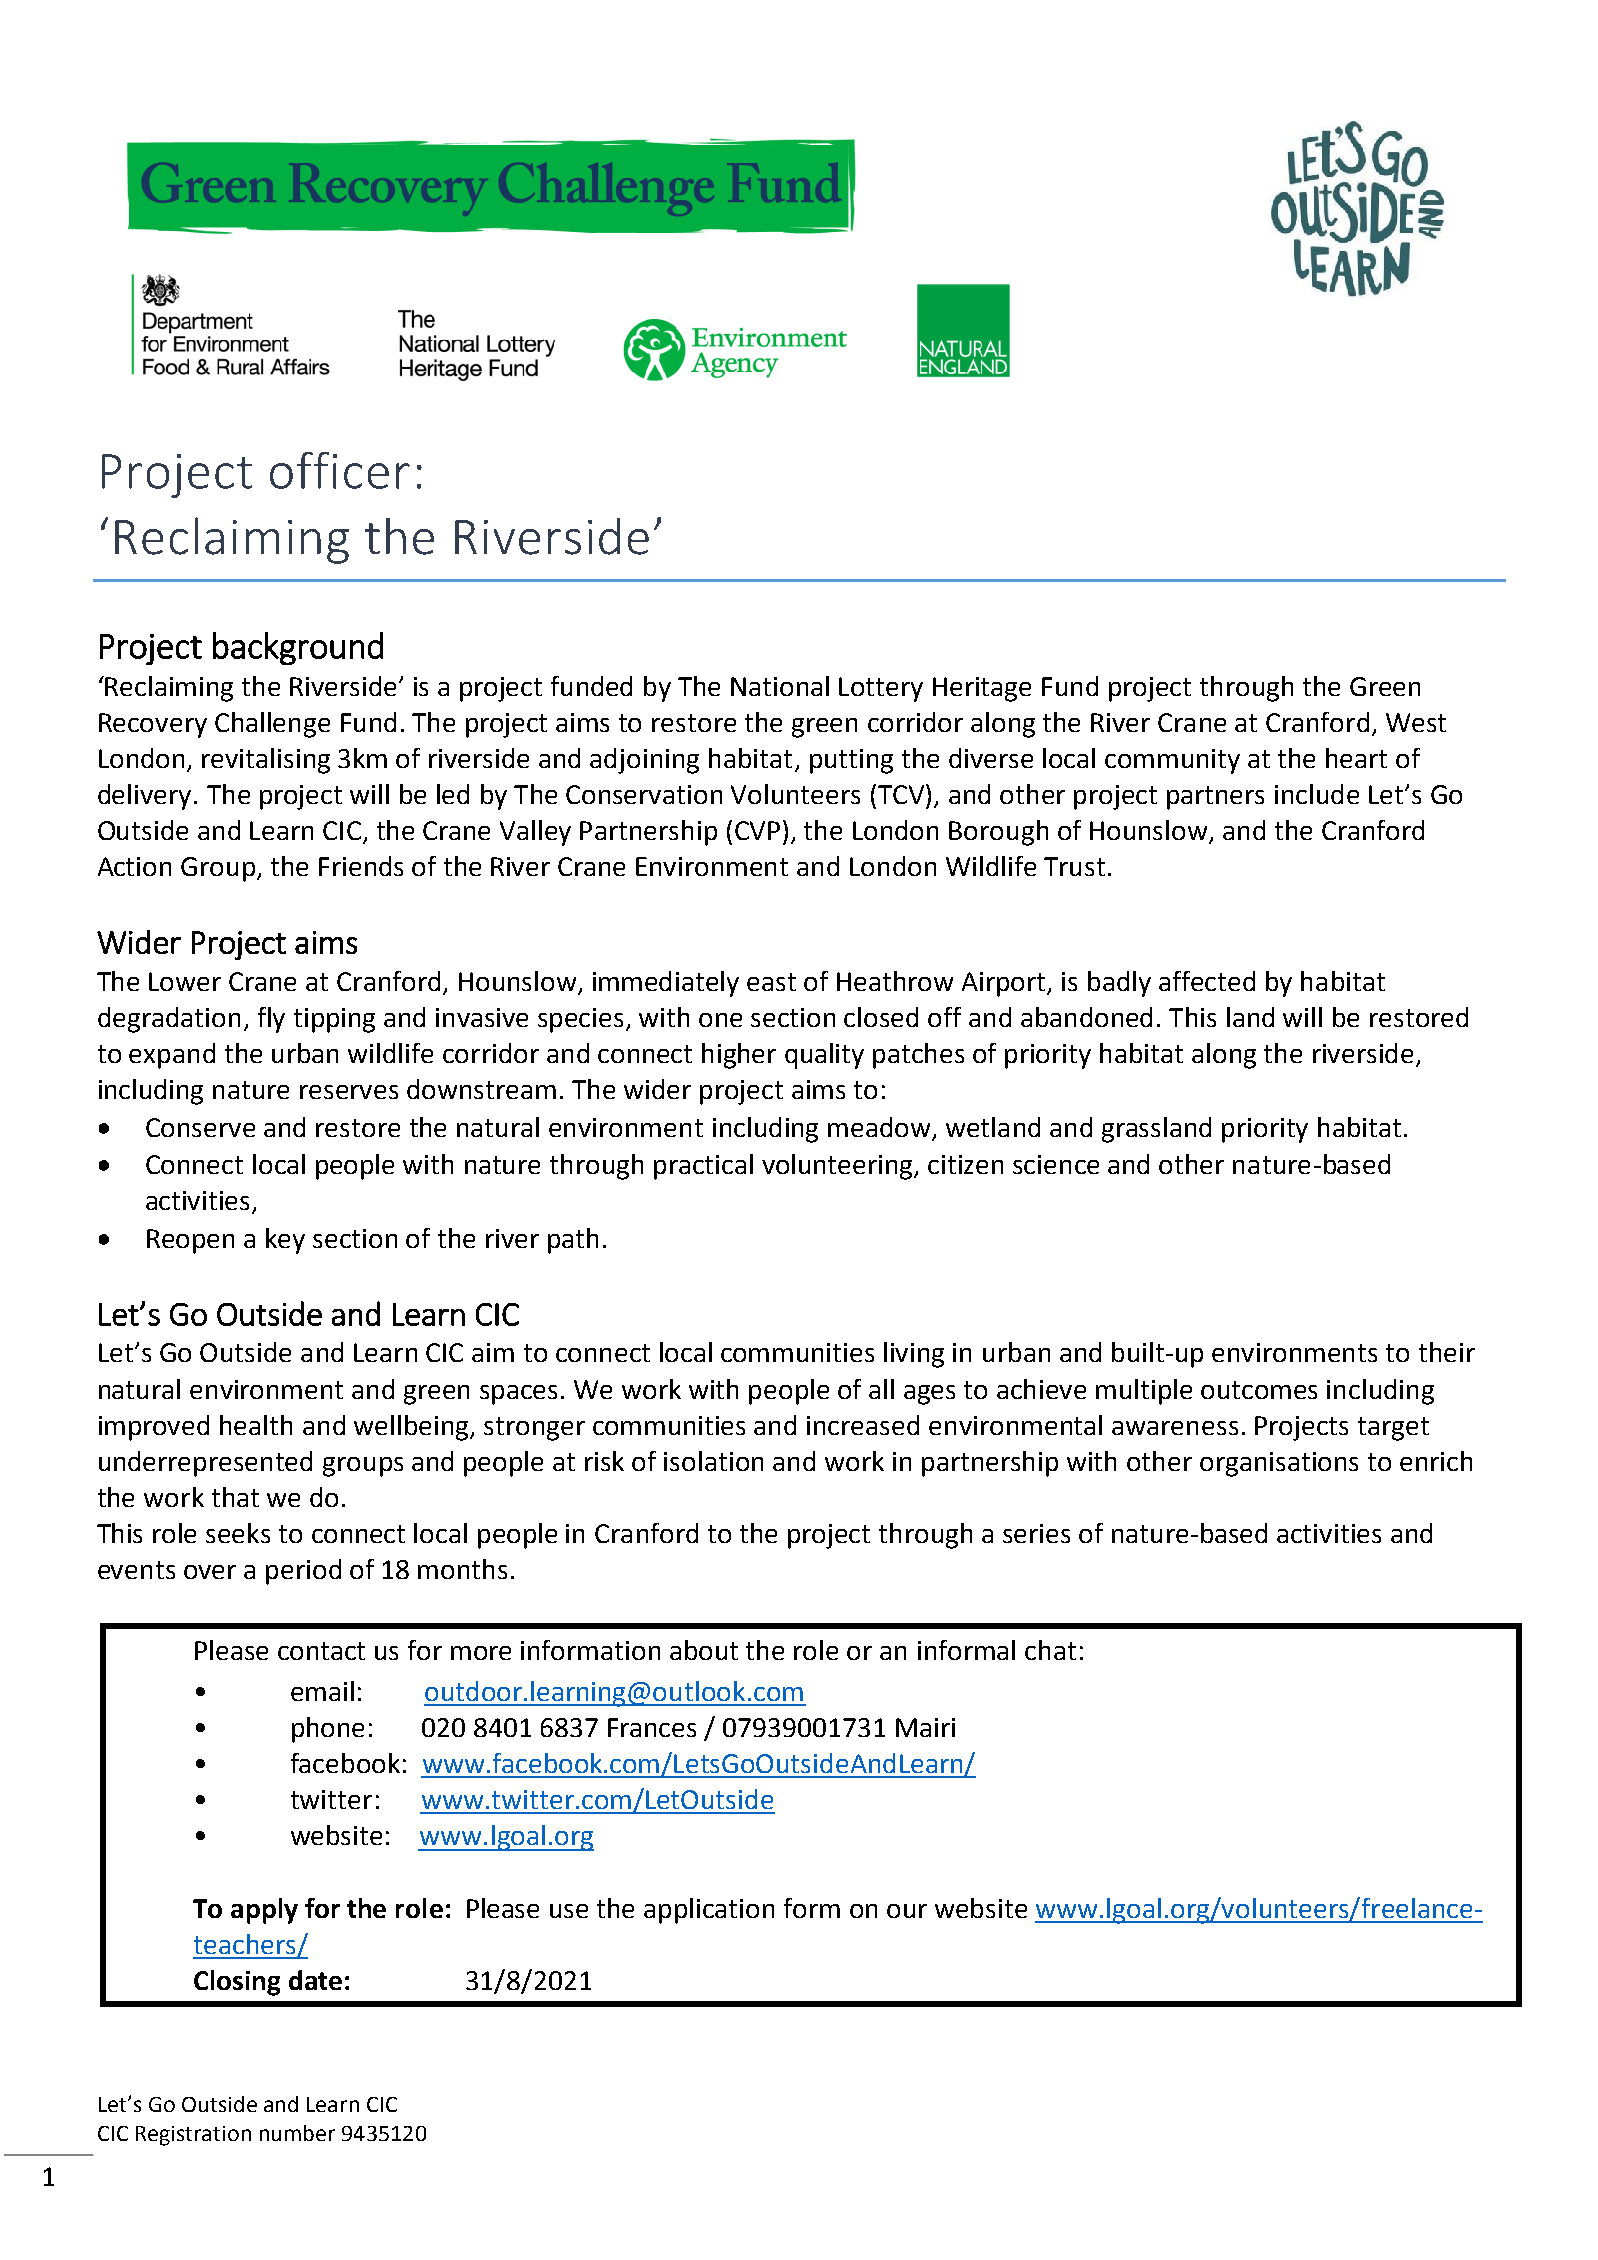 The image size is (1598, 2260). I want to click on quality, so click(824, 1056).
